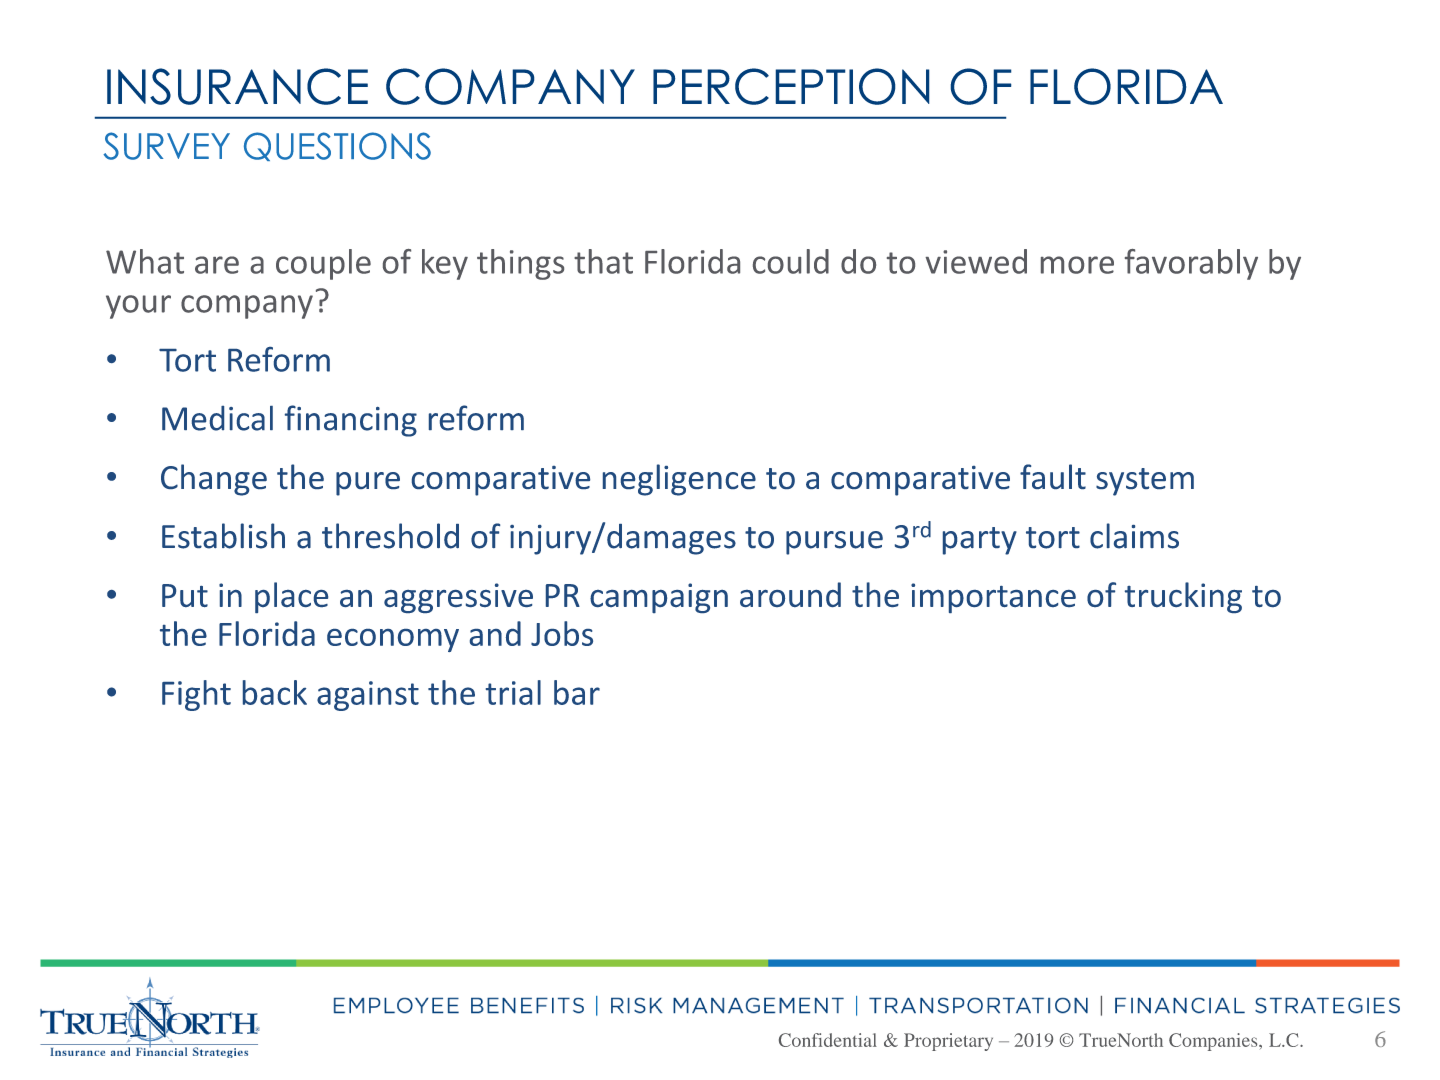  I want to click on PERCEPTION, so click(791, 86).
